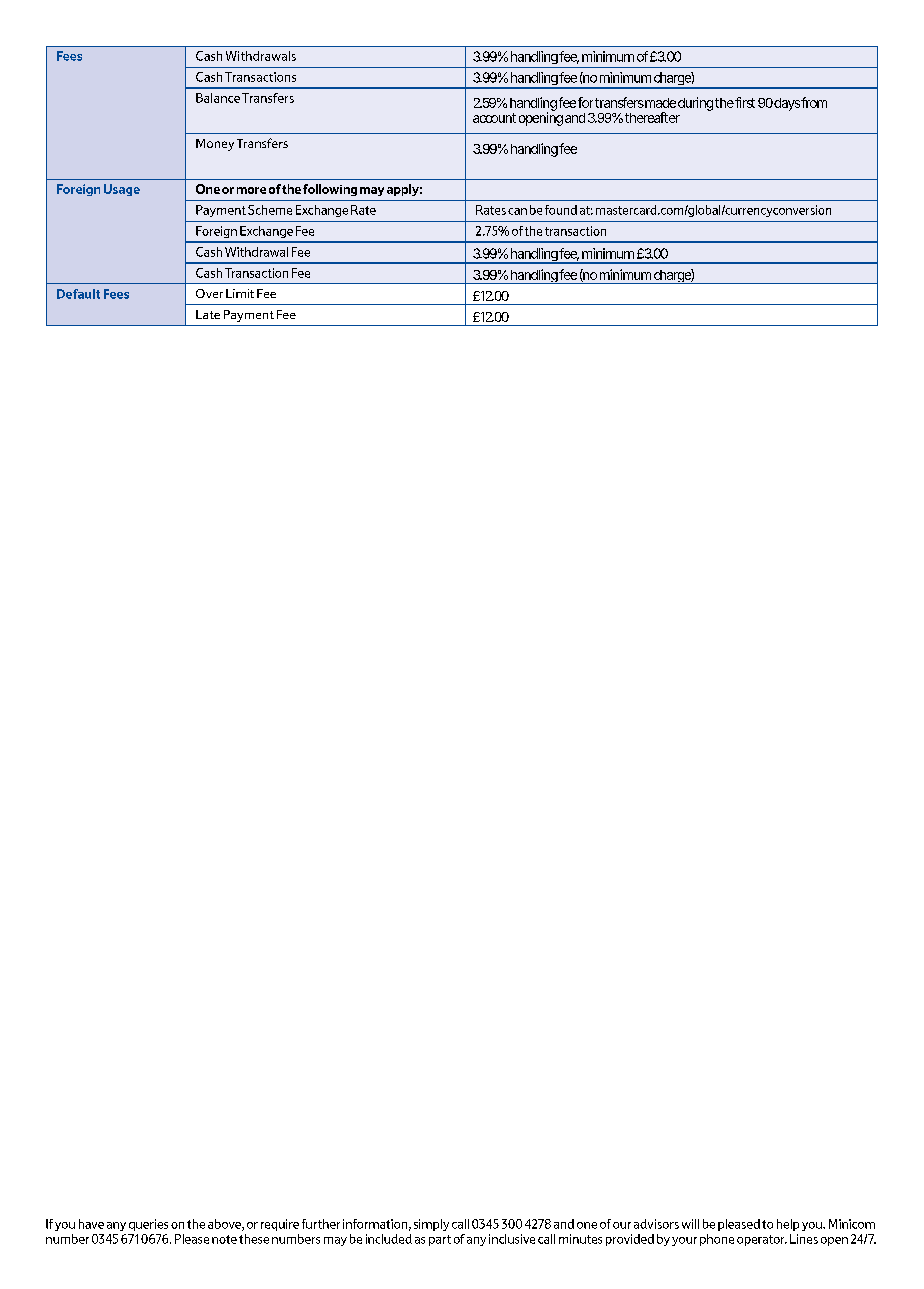 The width and height of the screenshot is (924, 1289). What do you see at coordinates (690, 1224) in the screenshot?
I see `will` at bounding box center [690, 1224].
